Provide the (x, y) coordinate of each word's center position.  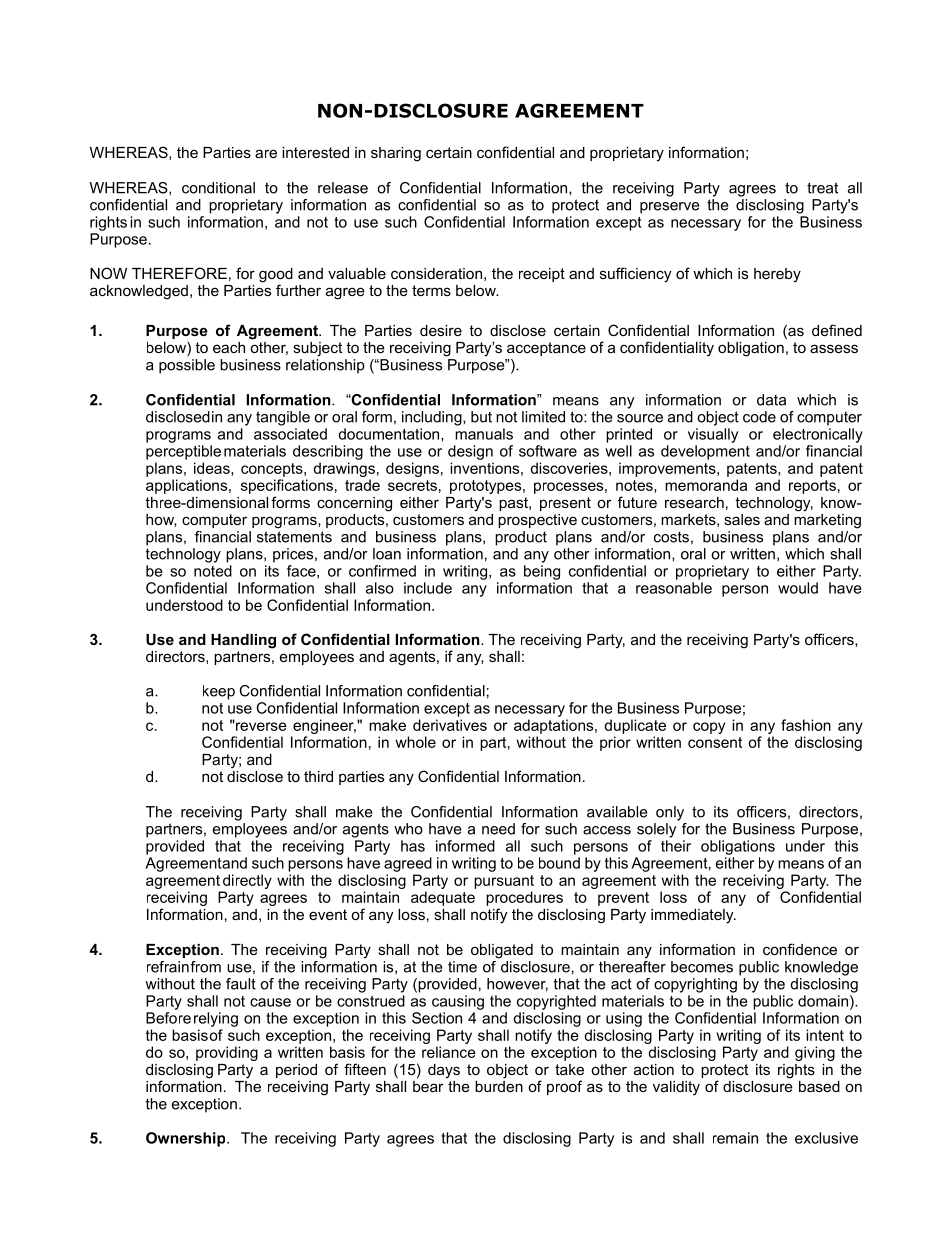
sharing (396, 154)
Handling (243, 641)
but (481, 417)
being (542, 572)
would (798, 588)
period (296, 1071)
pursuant (504, 882)
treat (822, 188)
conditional (218, 188)
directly (247, 881)
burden (499, 1085)
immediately (693, 916)
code (759, 417)
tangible (283, 418)
